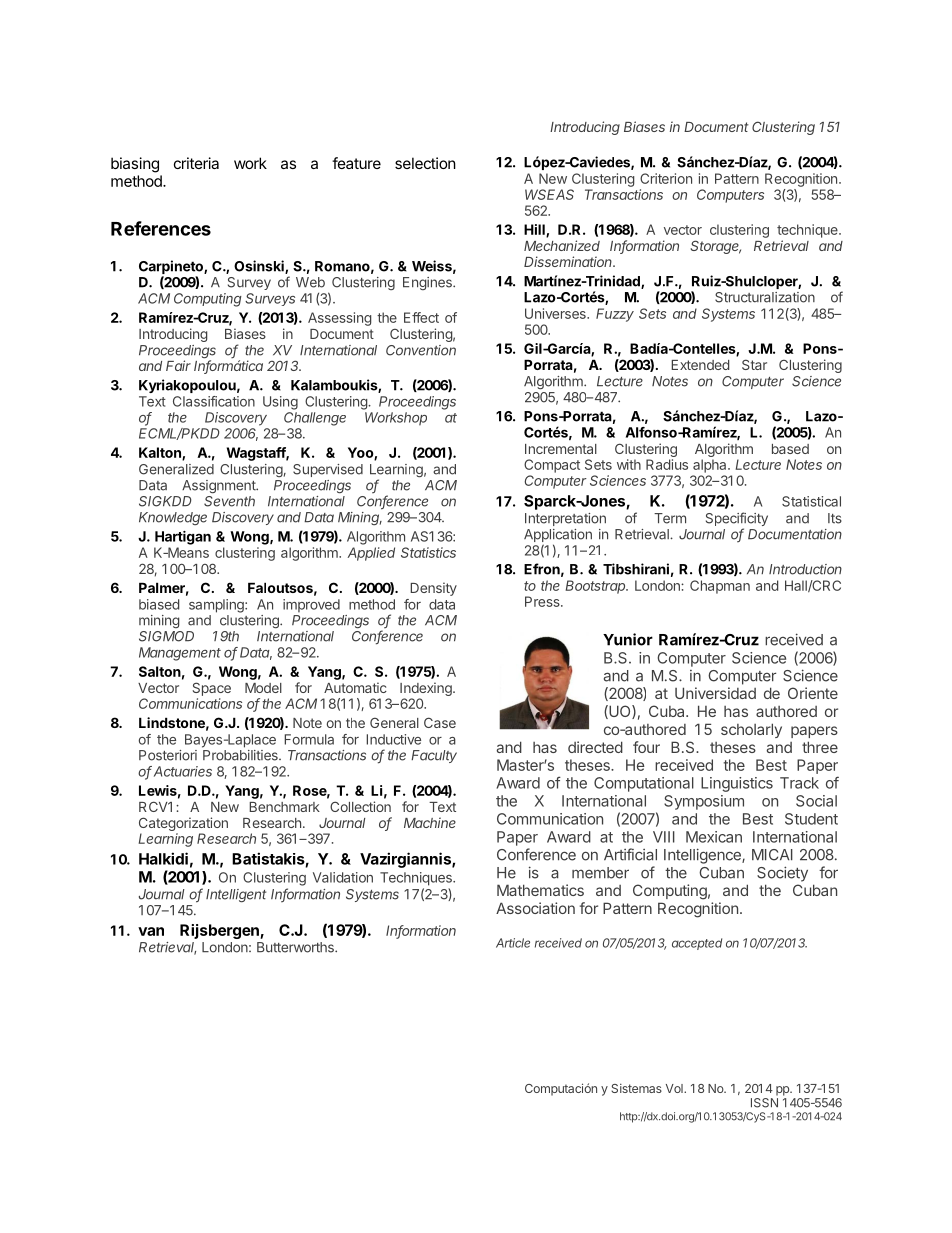  Describe the element at coordinates (151, 931) in the image. I see `van` at that location.
